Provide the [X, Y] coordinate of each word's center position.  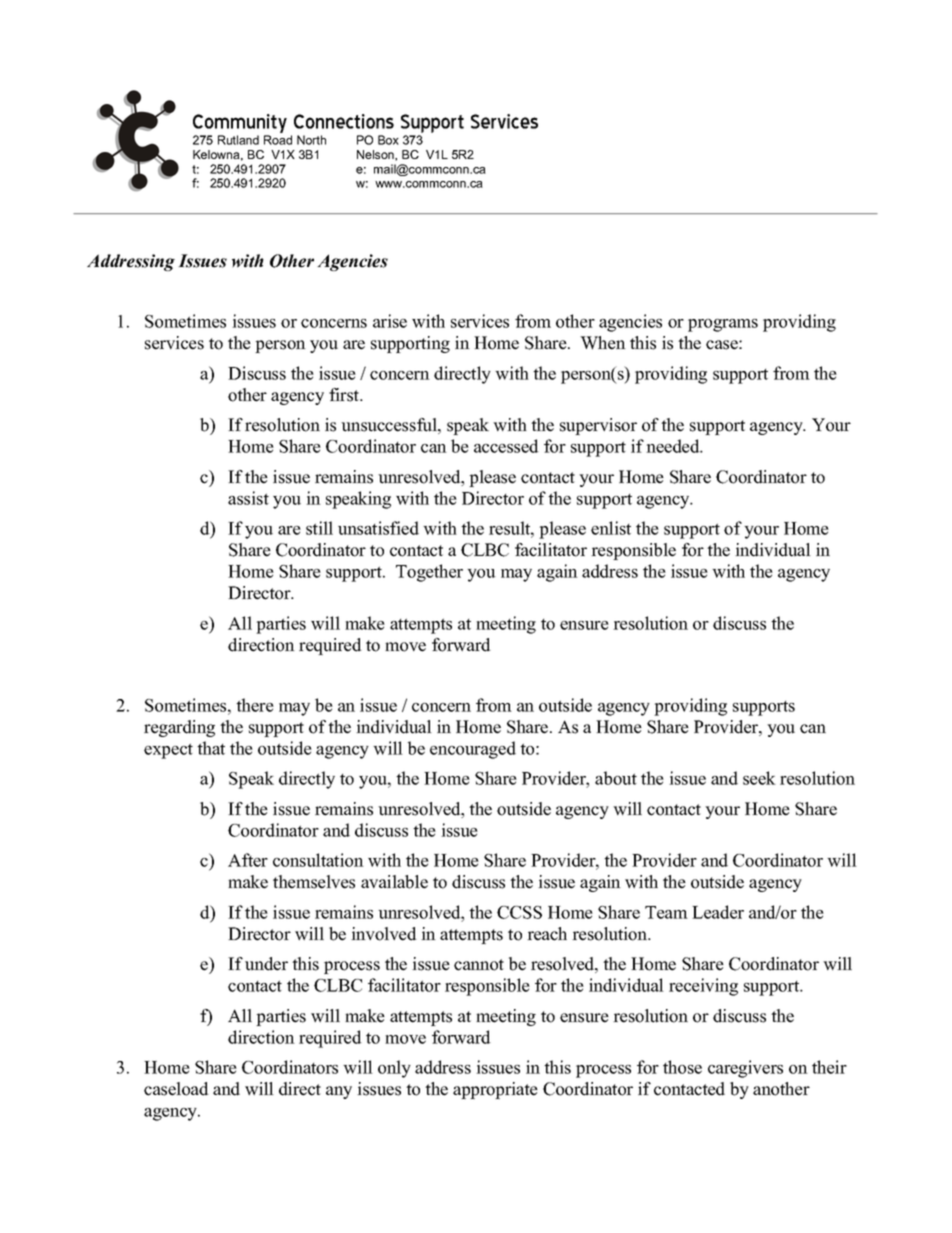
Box [388, 140]
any [339, 1092]
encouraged [473, 750]
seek [759, 778]
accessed [506, 446]
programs [723, 325]
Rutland [238, 140]
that [211, 748]
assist [248, 498]
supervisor [598, 426]
